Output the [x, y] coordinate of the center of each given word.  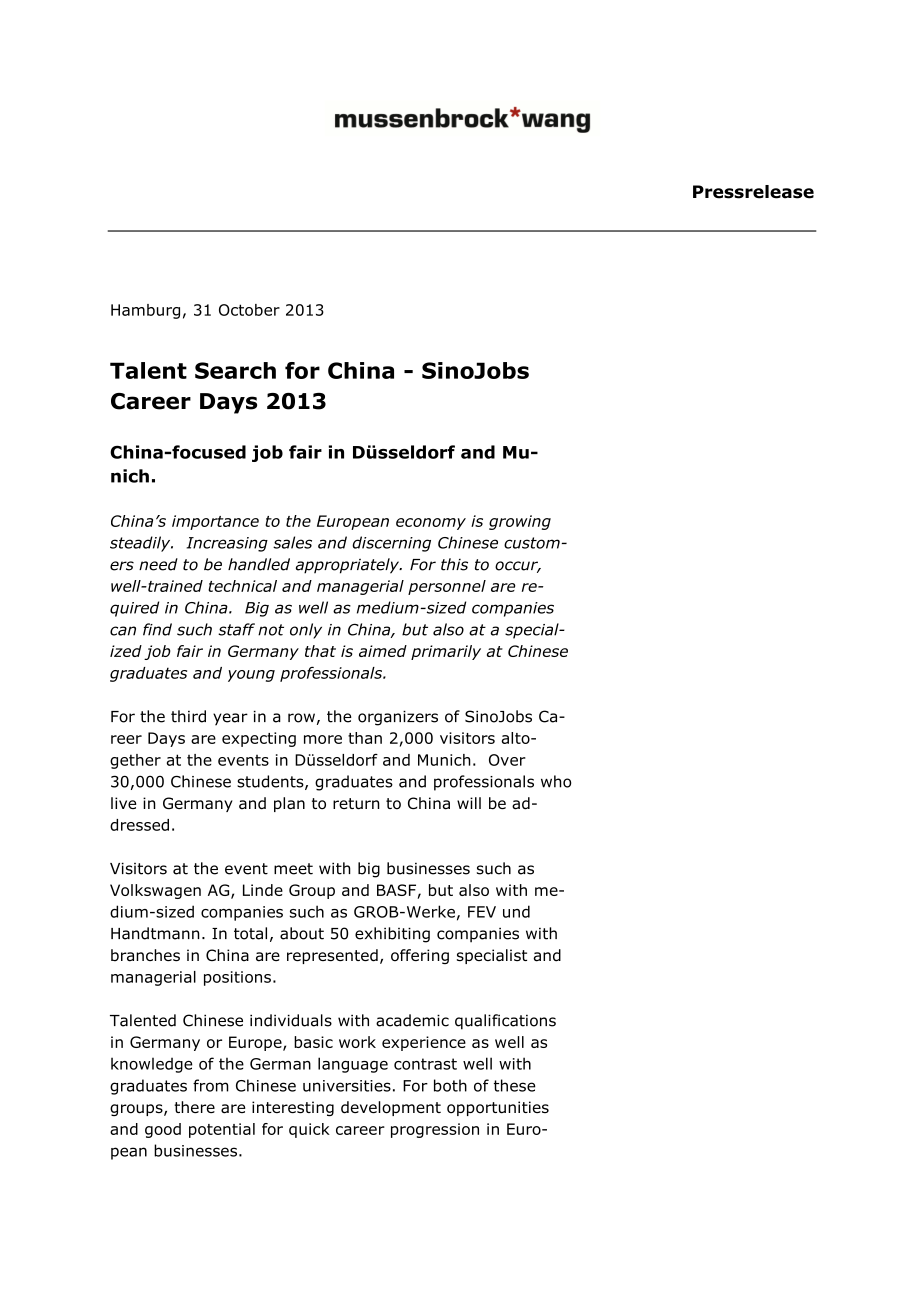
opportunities [498, 1108]
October [249, 310]
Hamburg [145, 311]
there [194, 1107]
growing [520, 522]
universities [347, 1086]
